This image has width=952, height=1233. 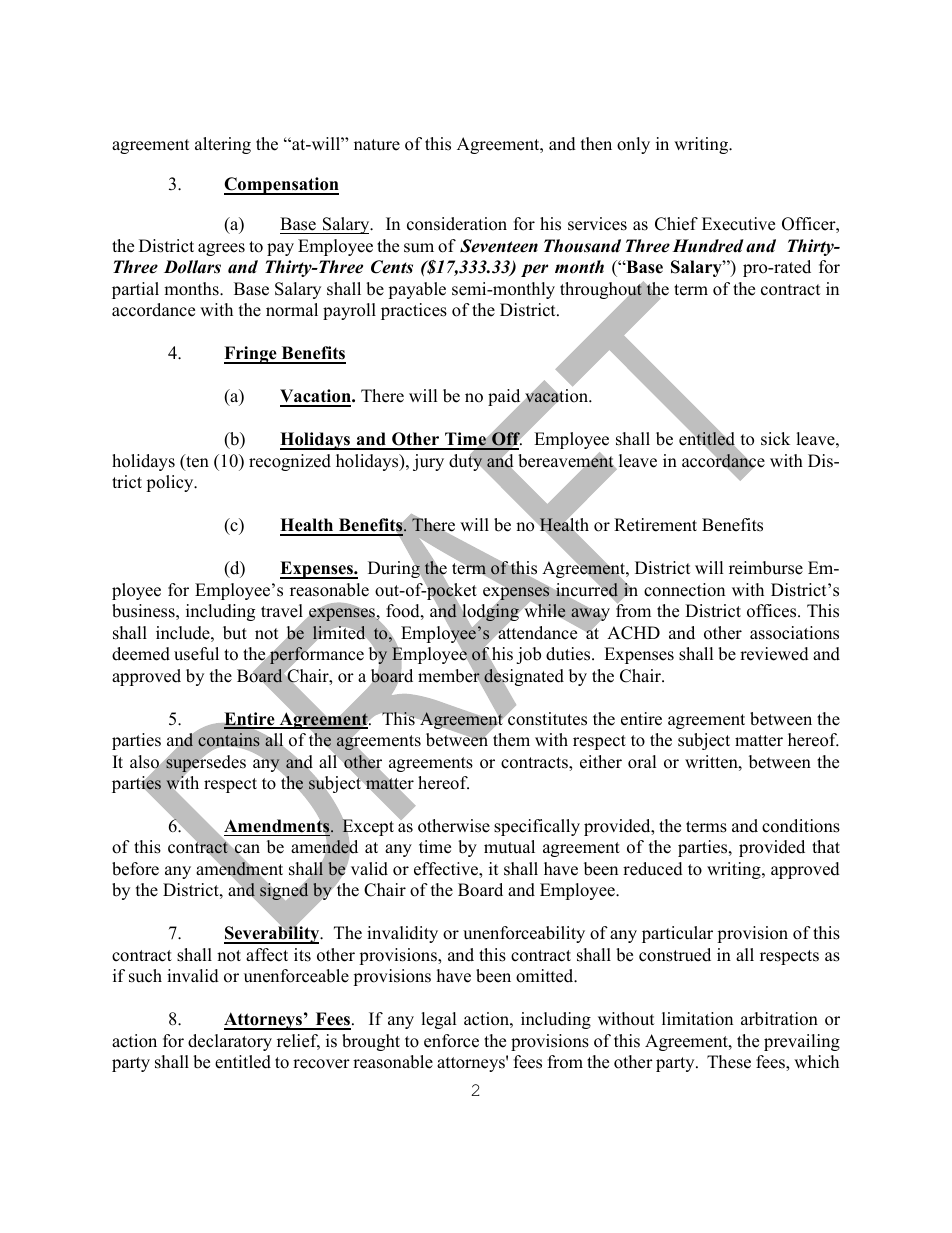 What do you see at coordinates (738, 224) in the image?
I see `Executive` at bounding box center [738, 224].
